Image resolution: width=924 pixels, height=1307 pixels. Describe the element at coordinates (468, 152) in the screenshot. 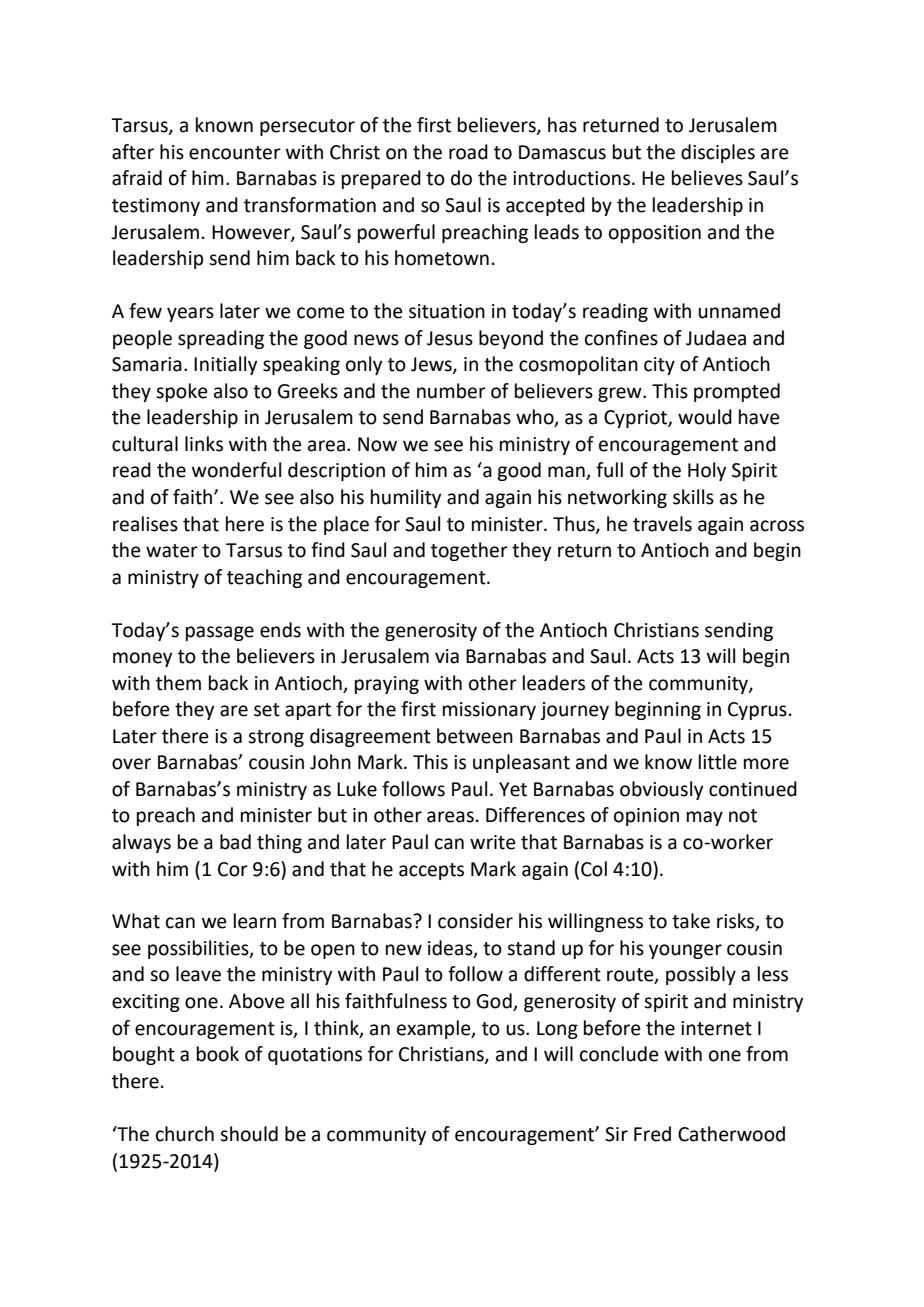

I see `road` at that location.
